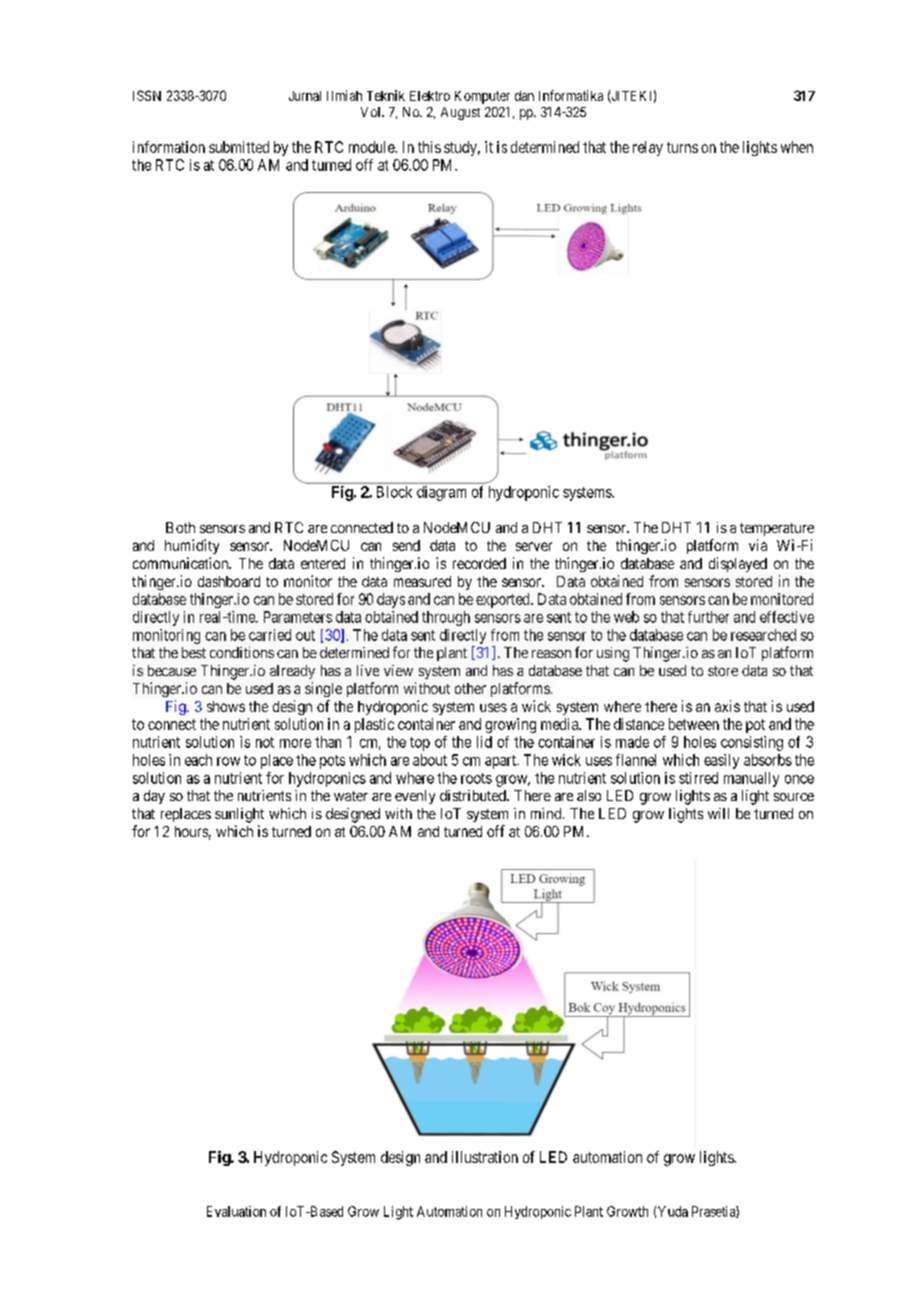 This page has width=924, height=1308. What do you see at coordinates (239, 147) in the page?
I see `submitted` at bounding box center [239, 147].
